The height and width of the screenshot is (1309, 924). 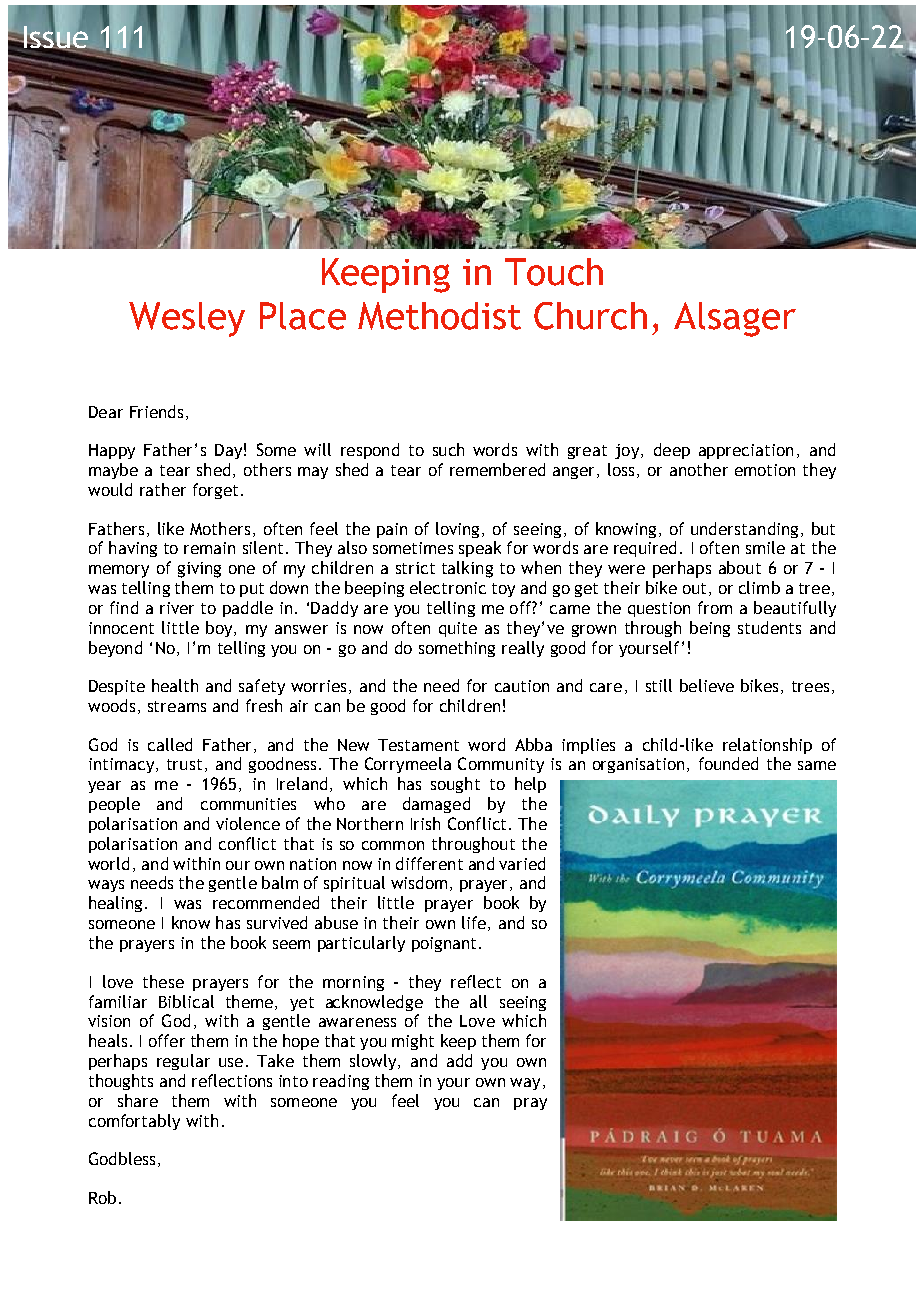 What do you see at coordinates (522, 863) in the screenshot?
I see `varied` at bounding box center [522, 863].
